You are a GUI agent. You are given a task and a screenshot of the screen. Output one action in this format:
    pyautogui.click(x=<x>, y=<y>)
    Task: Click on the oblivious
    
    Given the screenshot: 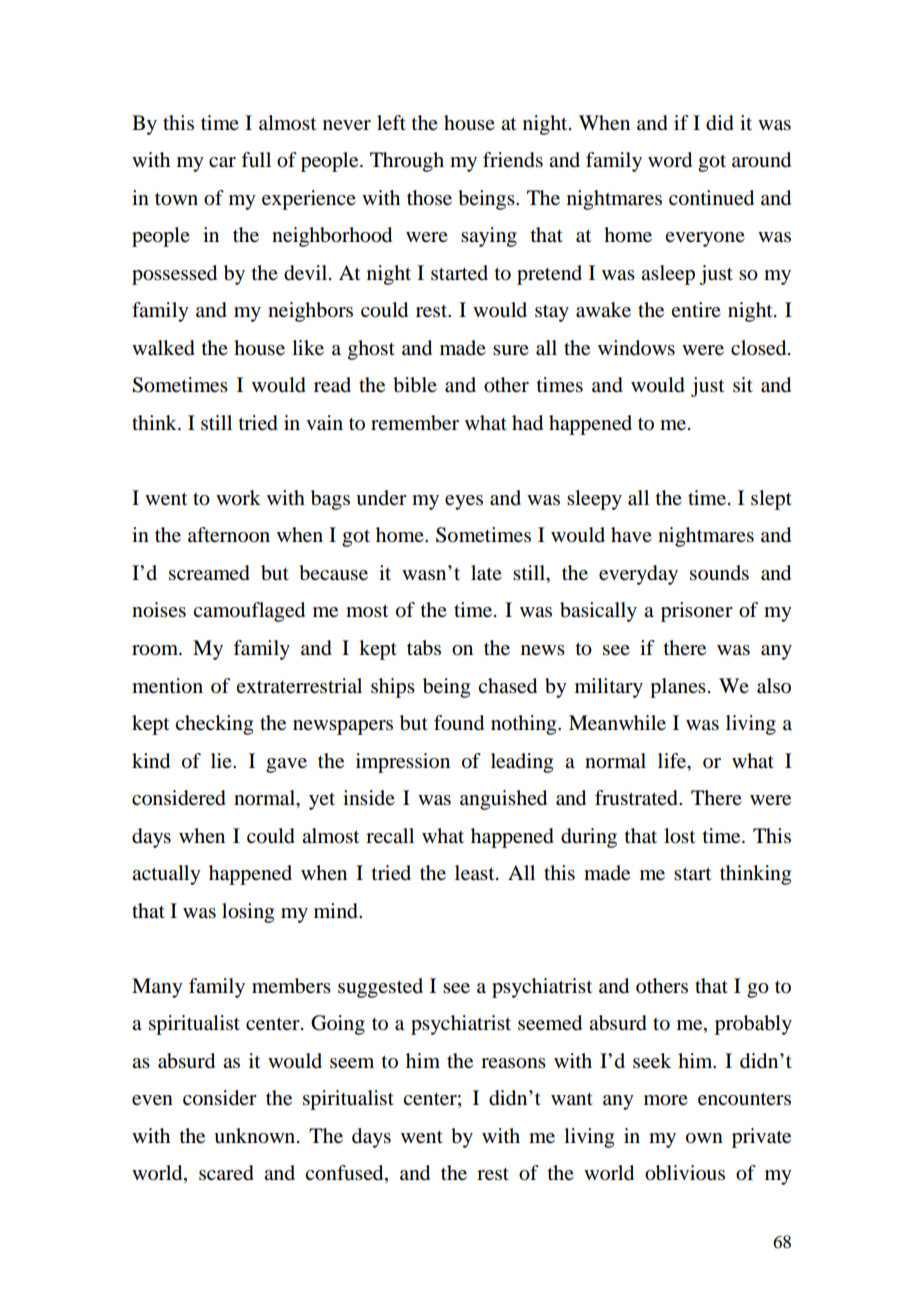 What is the action you would take?
    pyautogui.click(x=685, y=1173)
